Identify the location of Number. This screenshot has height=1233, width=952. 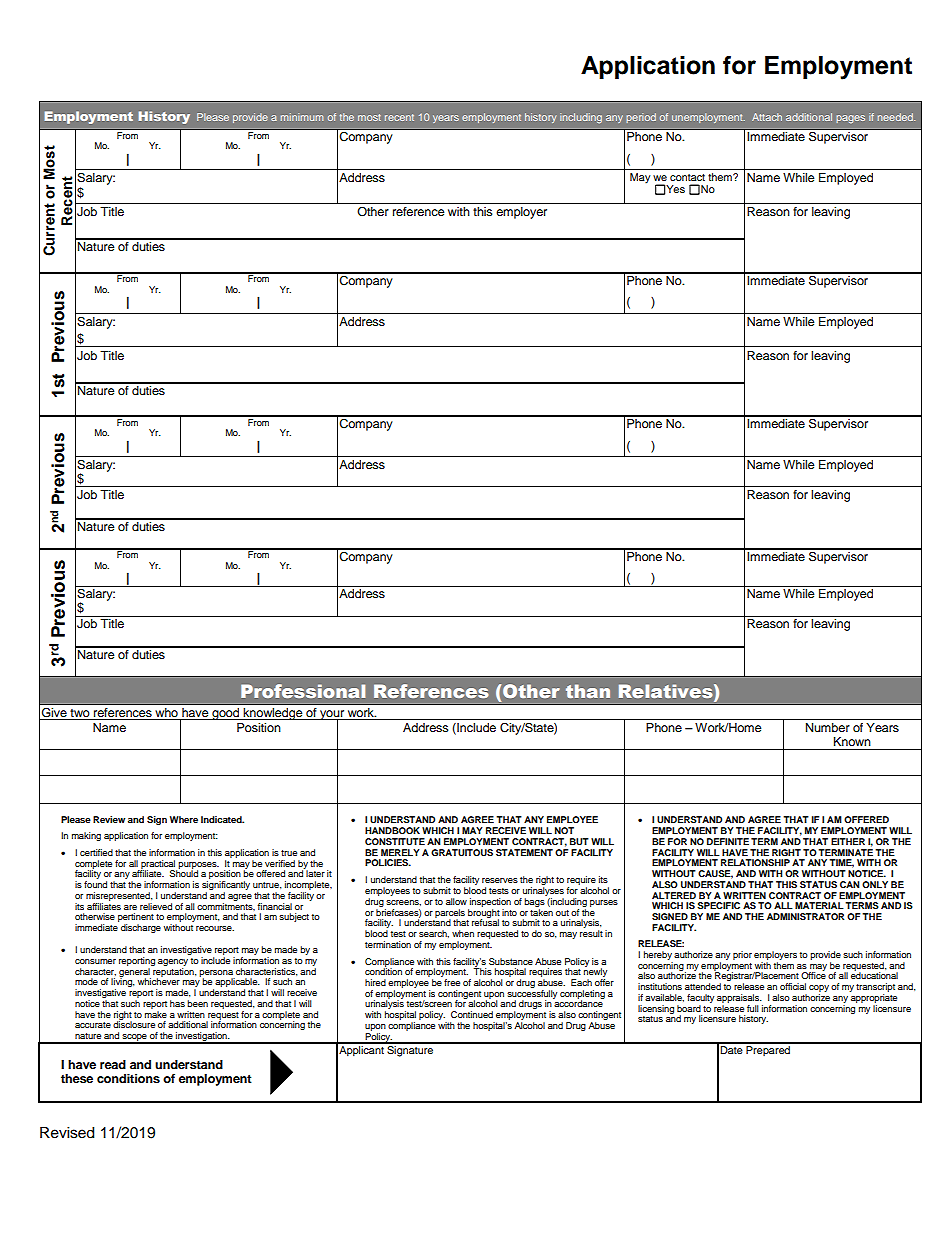
(828, 727).
